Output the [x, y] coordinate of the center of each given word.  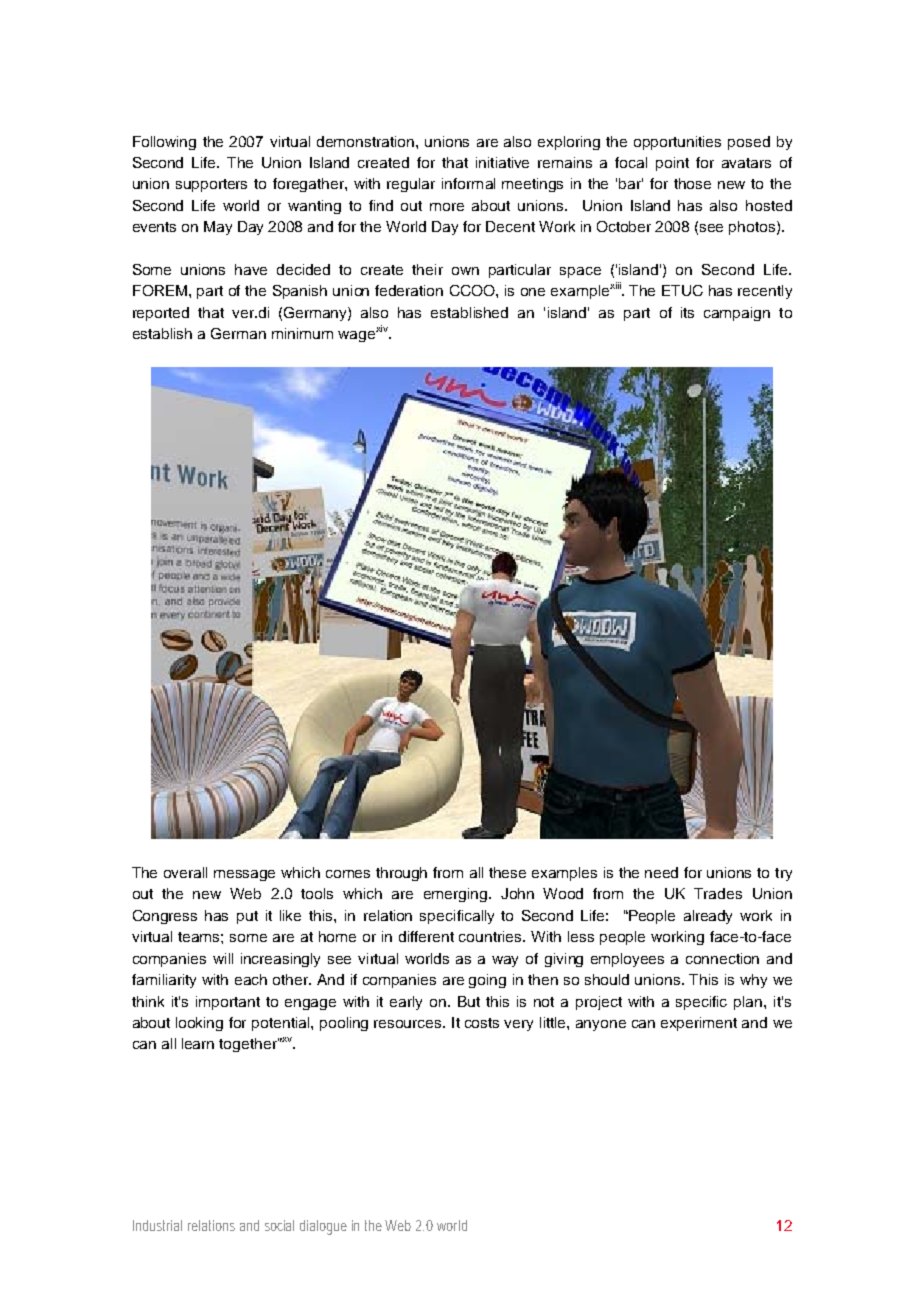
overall [185, 872]
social [279, 1225]
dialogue [323, 1227]
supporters [211, 185]
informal [468, 183]
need [661, 872]
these [507, 872]
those [692, 183]
